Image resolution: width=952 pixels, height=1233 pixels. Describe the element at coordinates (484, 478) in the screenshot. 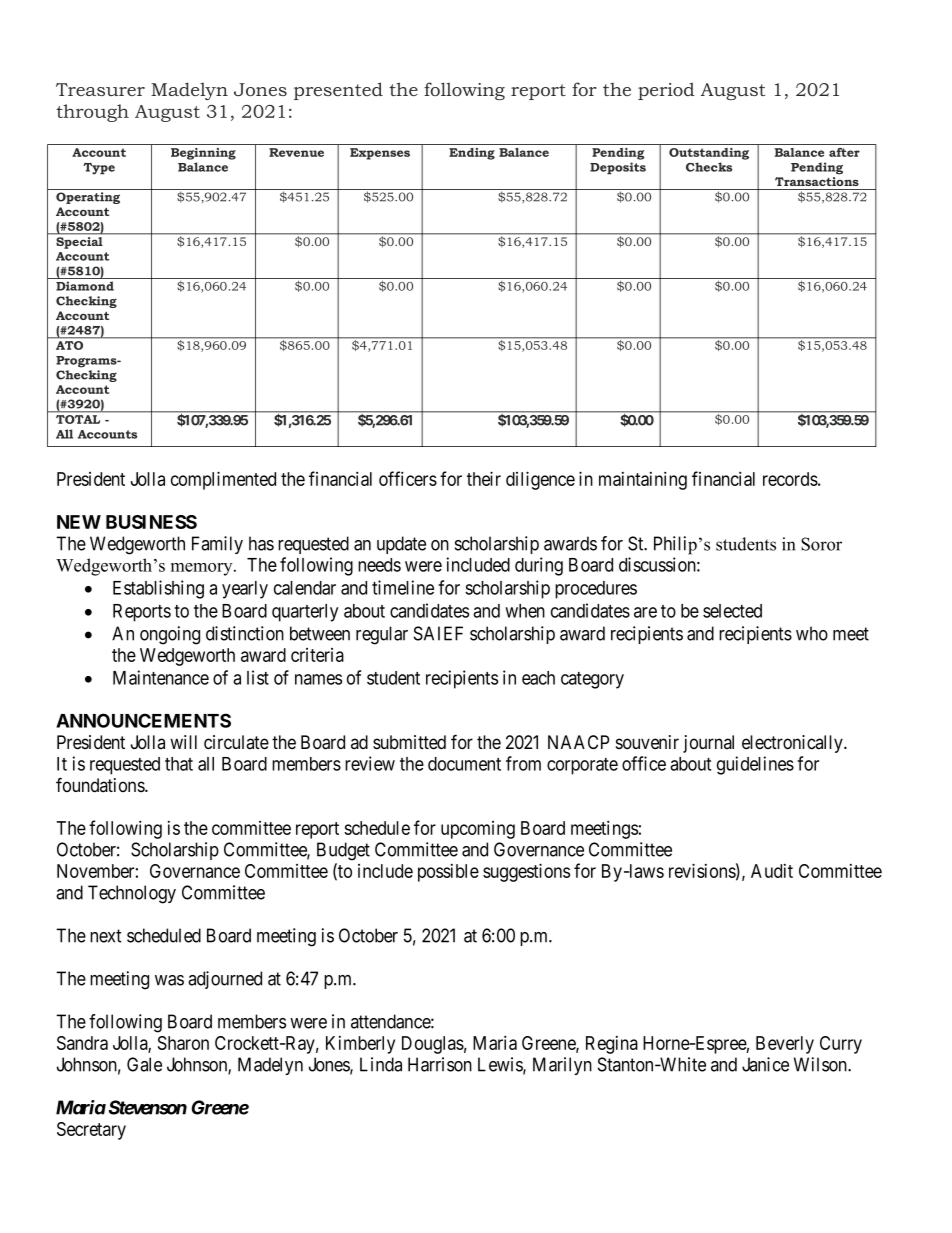

I see `their` at that location.
